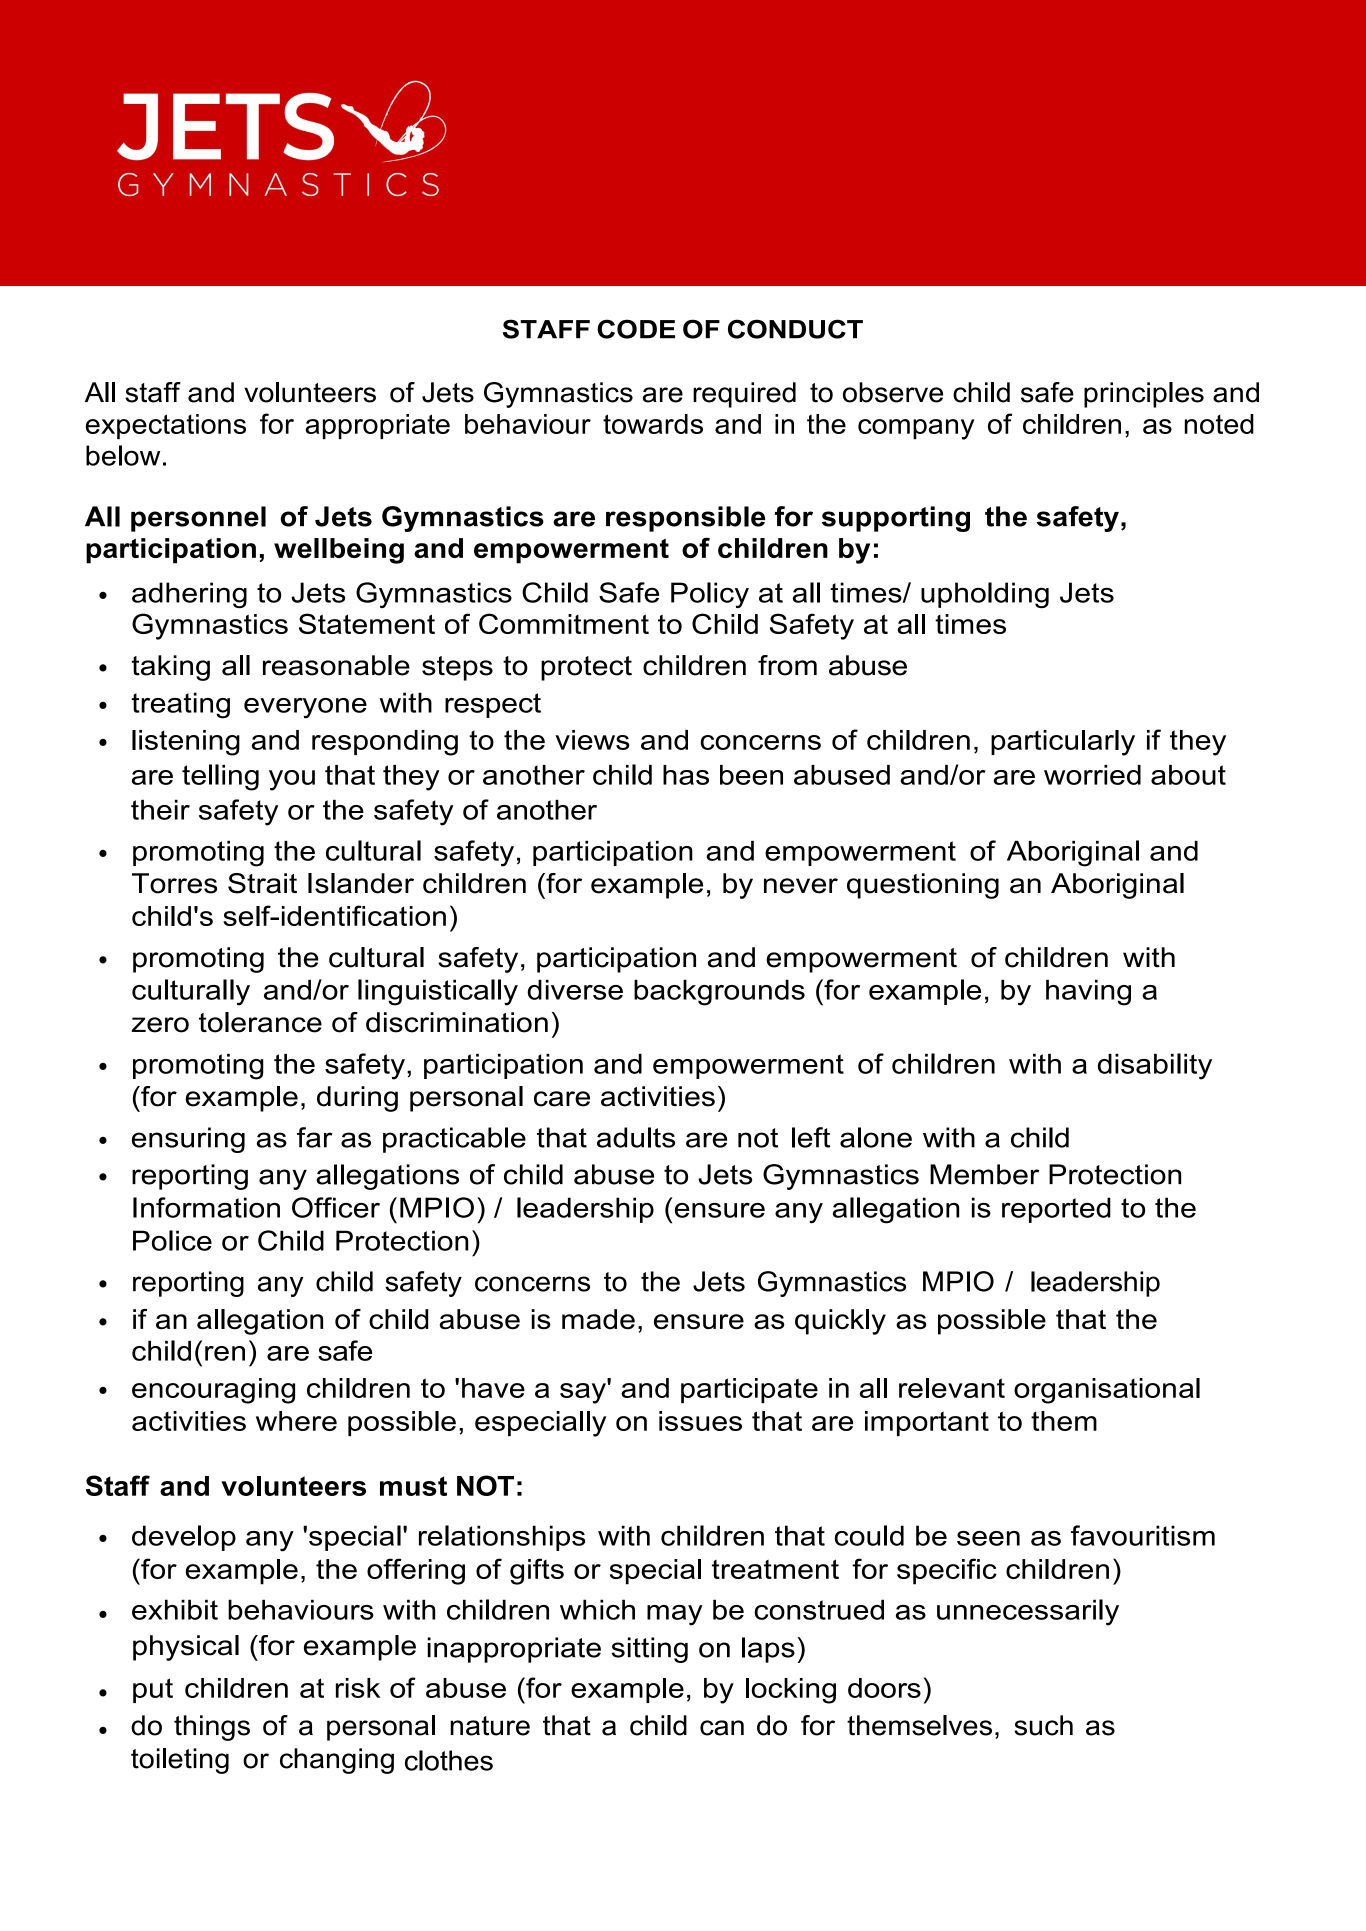 This screenshot has height=1931, width=1366. Describe the element at coordinates (700, 1421) in the screenshot. I see `issues` at that location.
